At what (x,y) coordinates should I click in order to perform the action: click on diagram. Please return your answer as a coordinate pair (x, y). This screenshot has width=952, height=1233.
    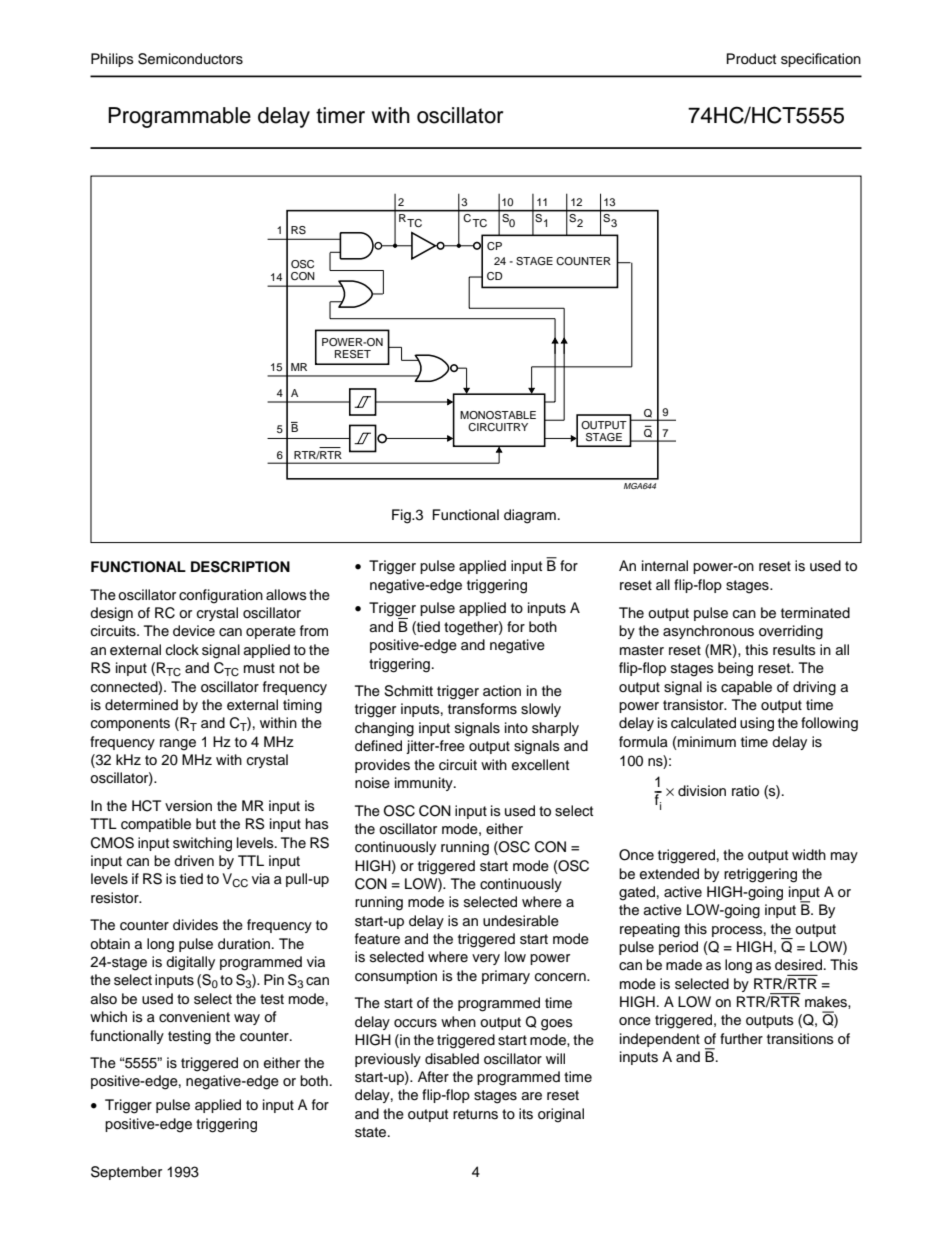
    Looking at the image, I should click on (530, 516).
